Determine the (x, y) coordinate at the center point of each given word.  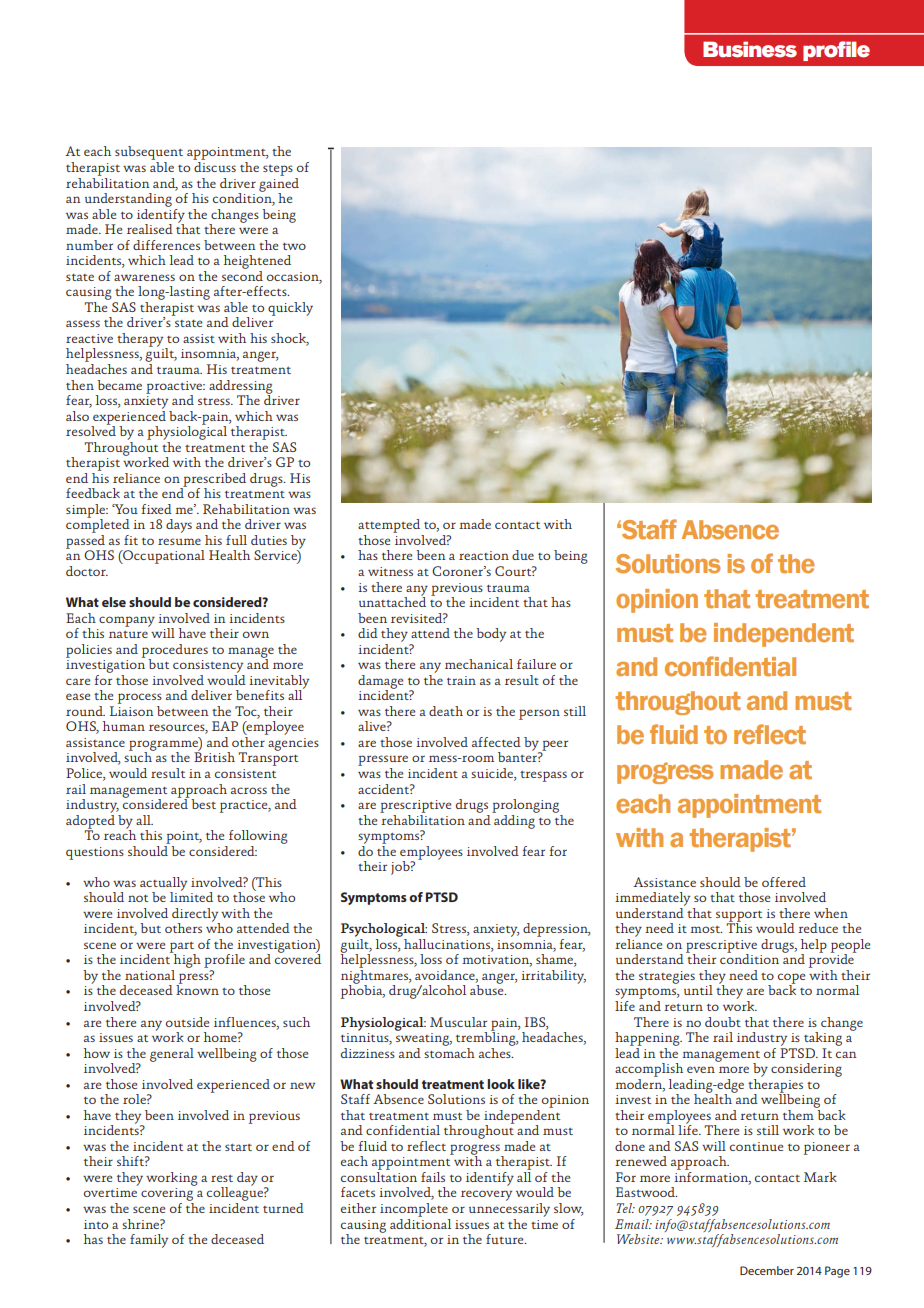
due (523, 555)
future (506, 1239)
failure (536, 664)
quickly (290, 309)
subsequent (149, 154)
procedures (175, 652)
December (767, 1270)
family (149, 1241)
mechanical (479, 664)
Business (750, 49)
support (739, 917)
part (183, 948)
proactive (175, 388)
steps (278, 170)
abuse (488, 989)
